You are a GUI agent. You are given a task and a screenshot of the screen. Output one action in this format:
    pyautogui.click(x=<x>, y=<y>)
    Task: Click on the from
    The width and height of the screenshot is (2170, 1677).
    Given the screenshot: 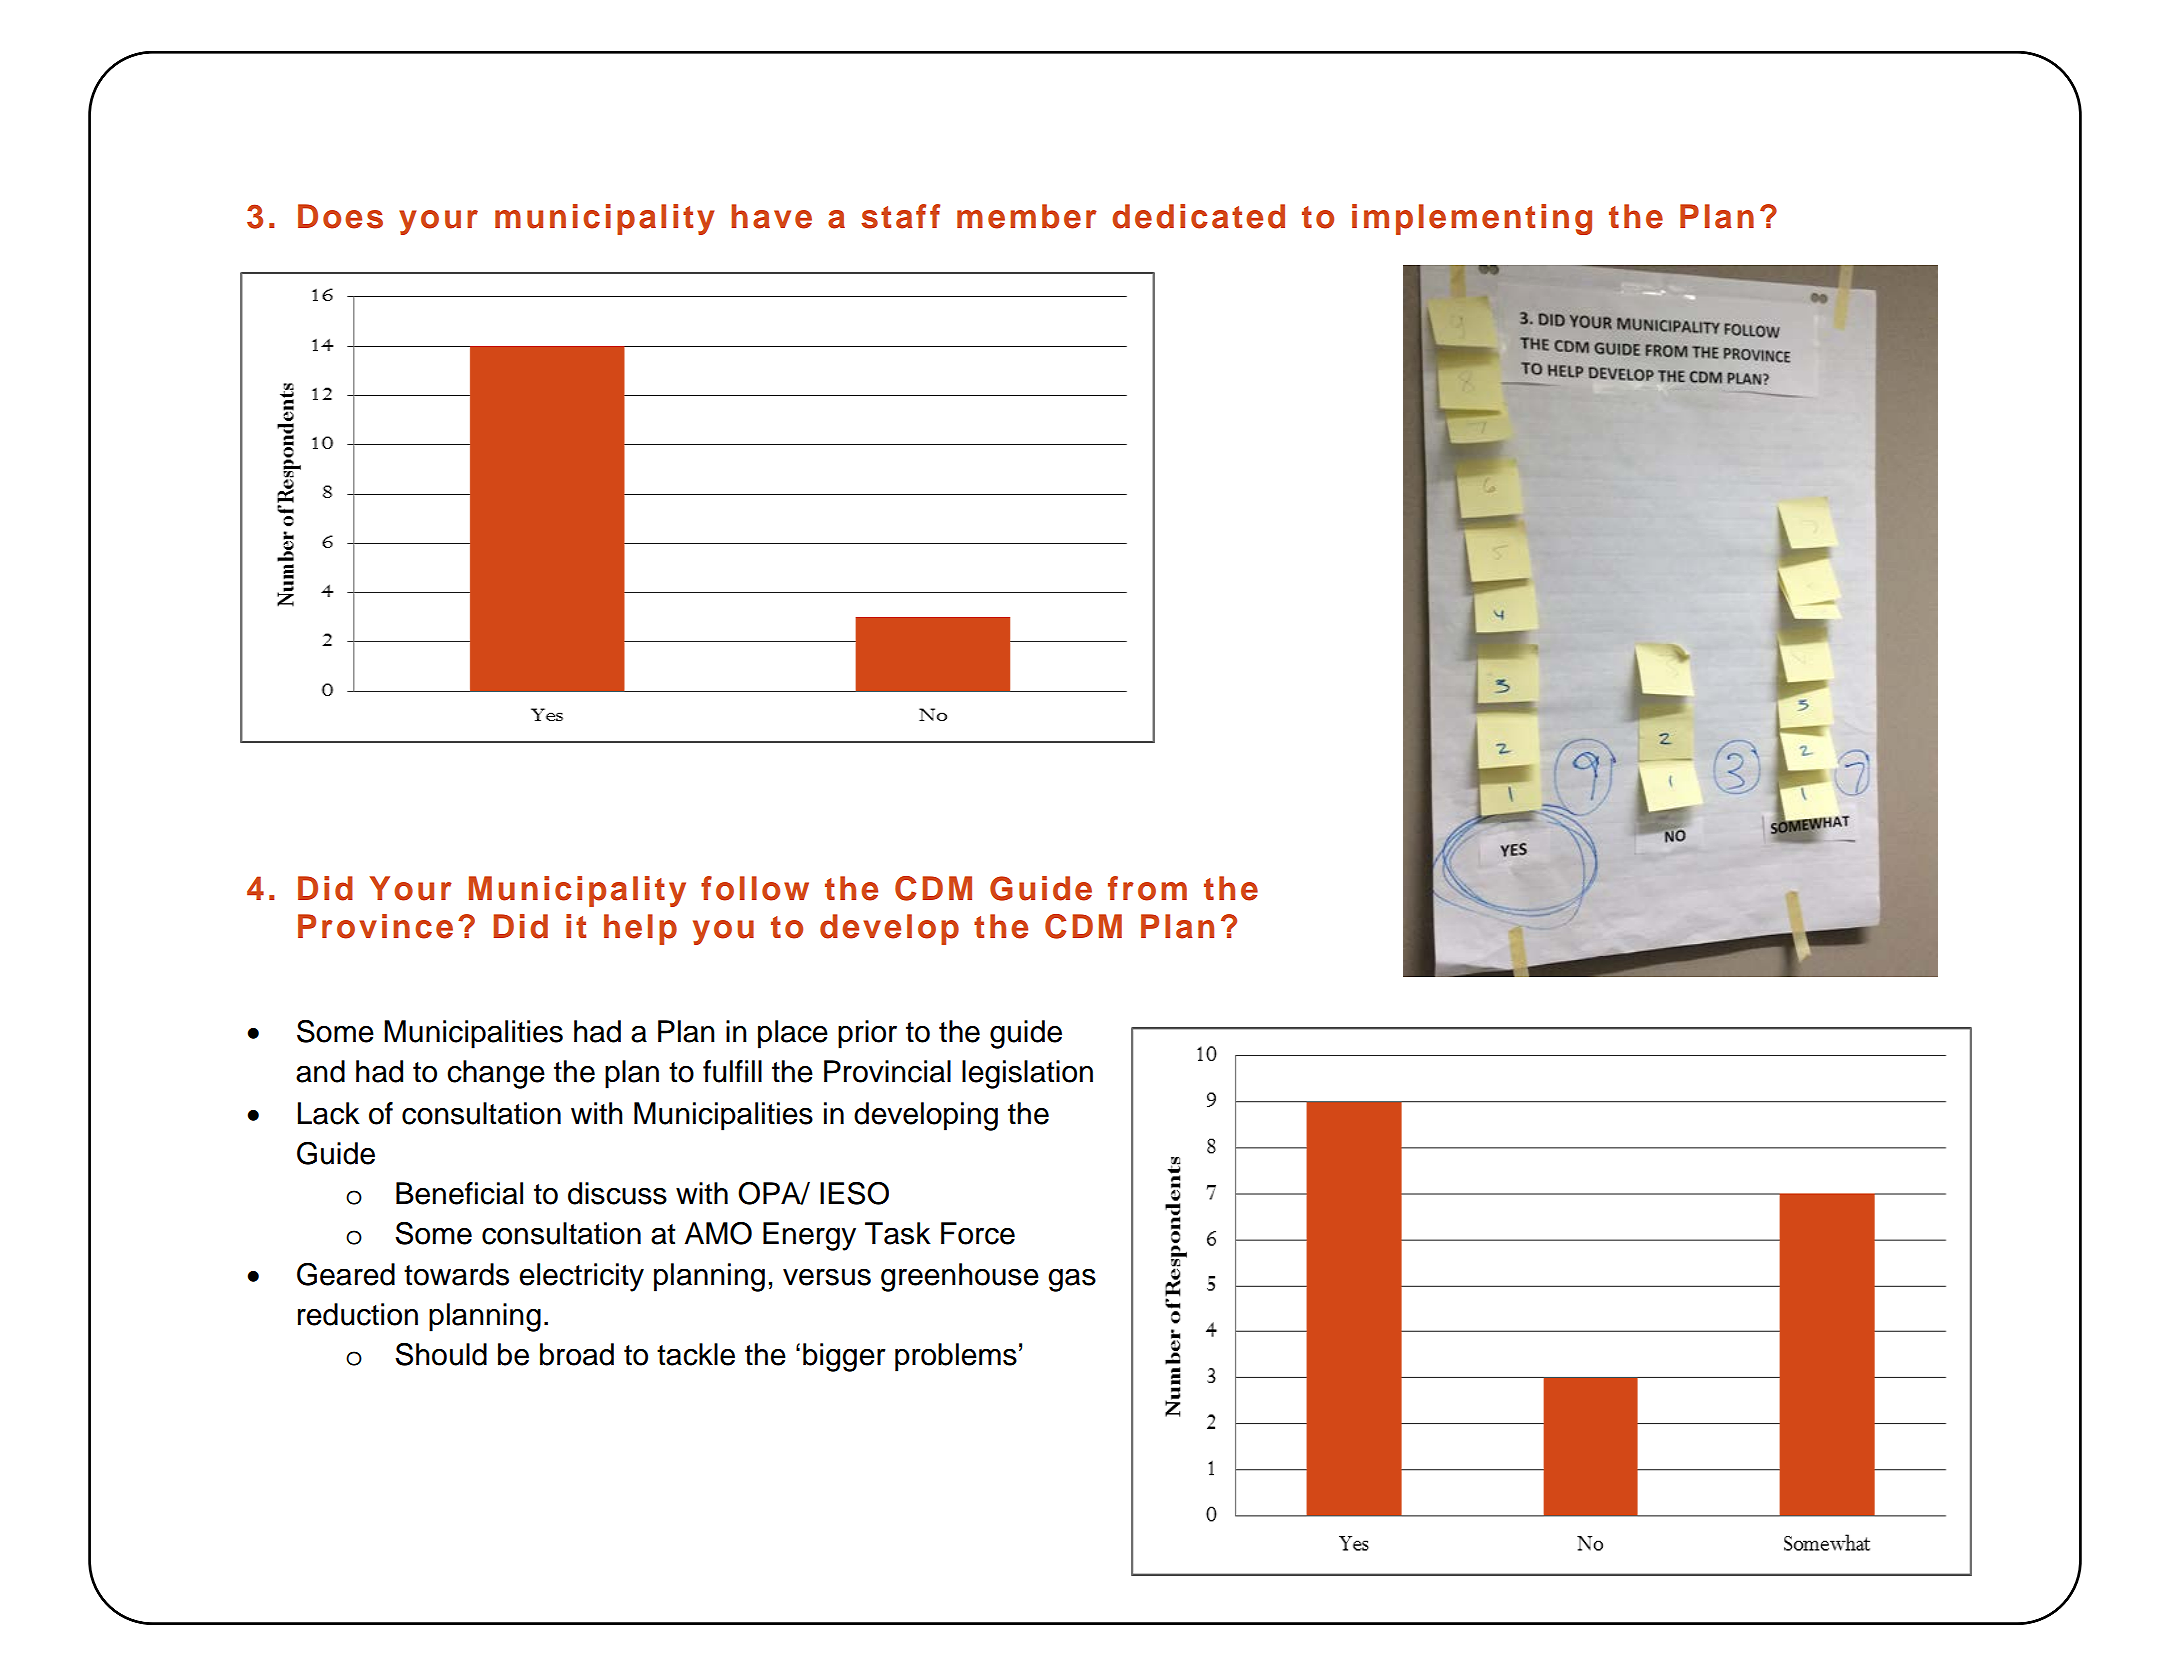 What is the action you would take?
    pyautogui.click(x=1147, y=888)
